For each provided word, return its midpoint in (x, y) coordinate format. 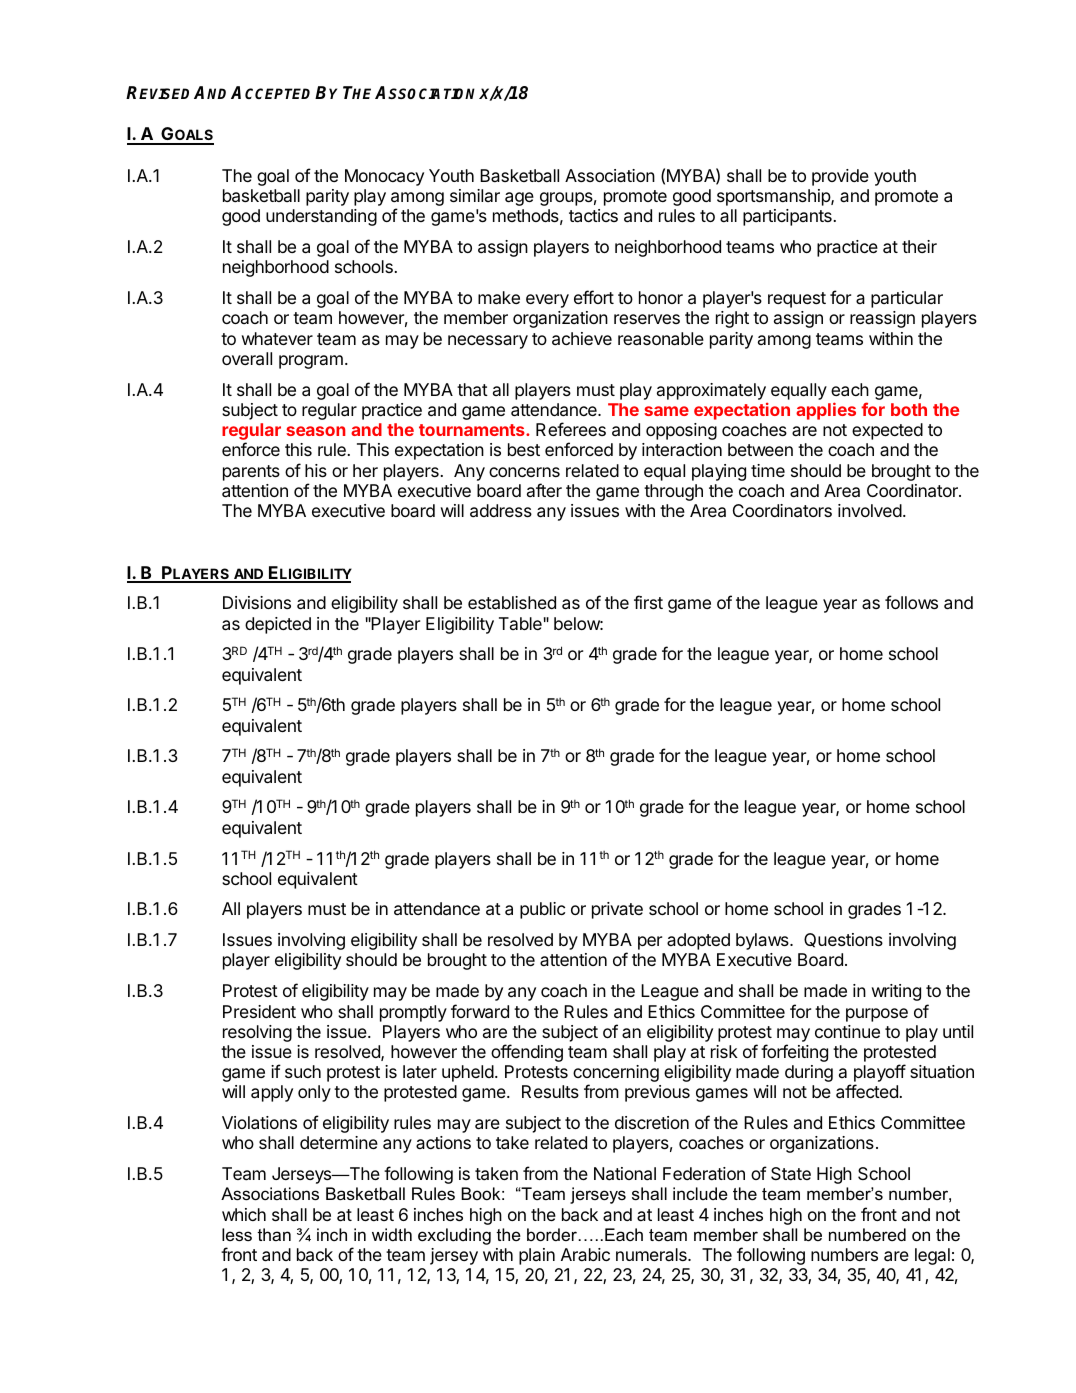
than (274, 1234)
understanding (321, 217)
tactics (593, 216)
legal (932, 1256)
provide (840, 177)
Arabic (585, 1254)
